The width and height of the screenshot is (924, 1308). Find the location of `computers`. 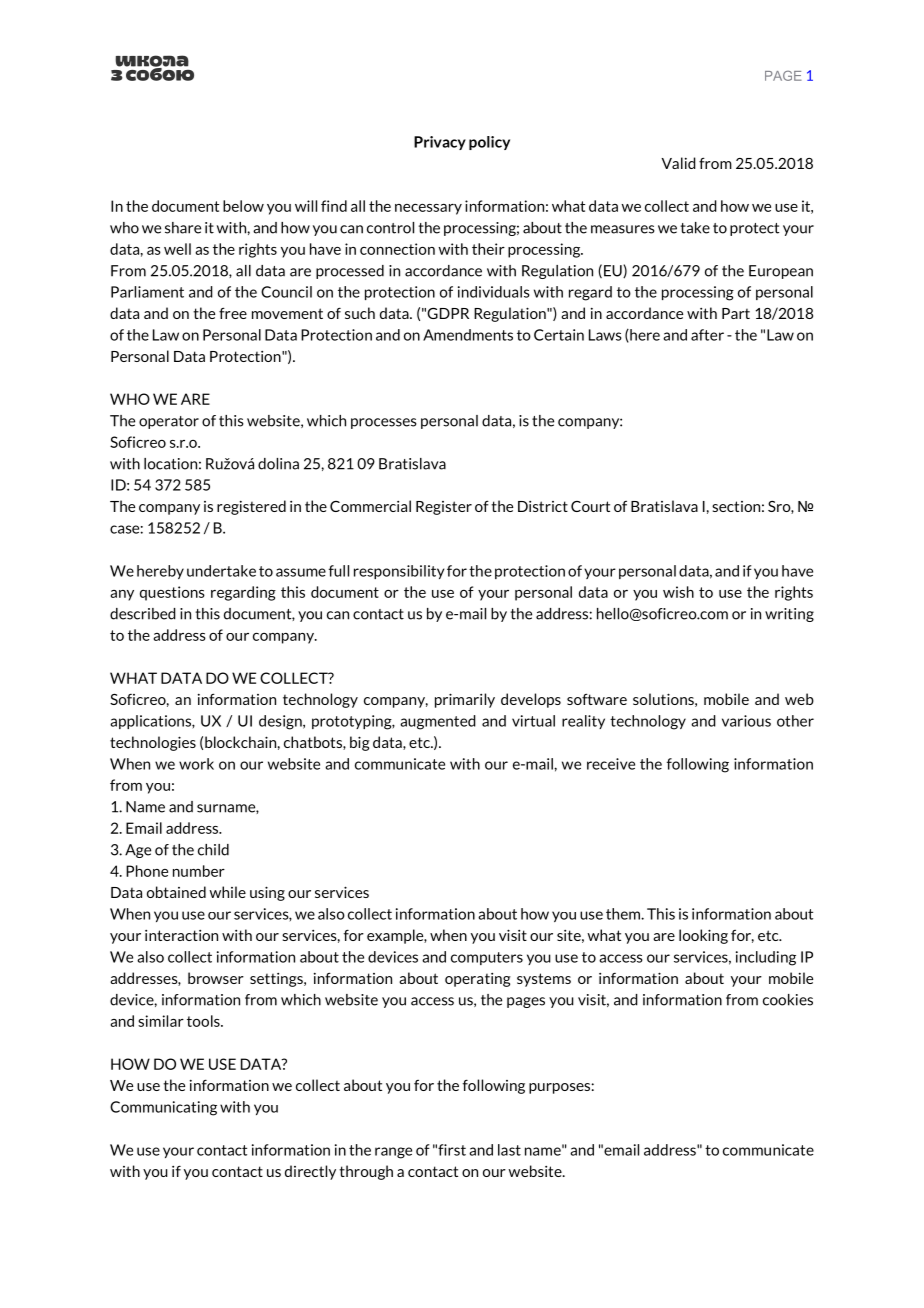

computers is located at coordinates (487, 958).
